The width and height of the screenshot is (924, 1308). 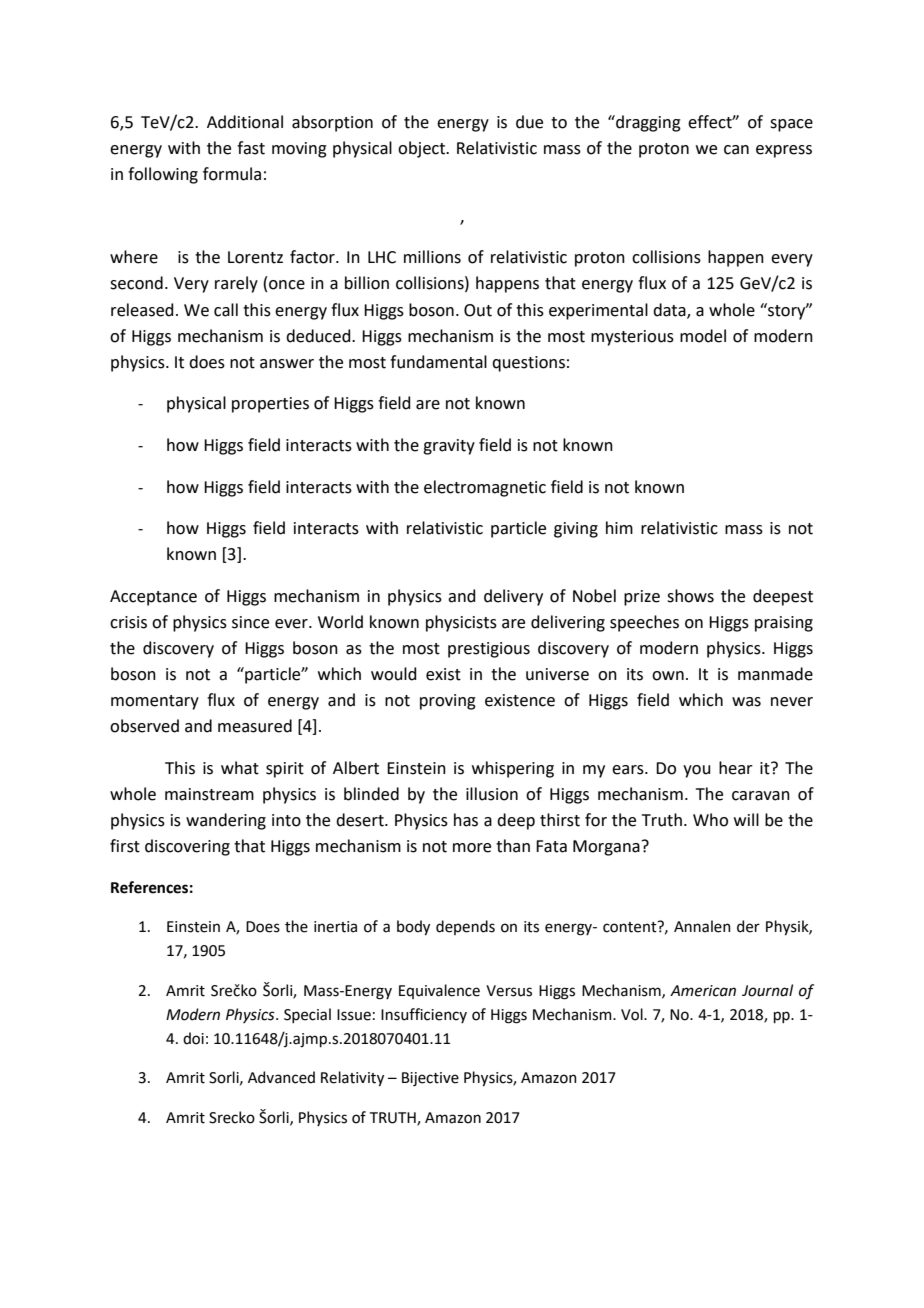 What do you see at coordinates (784, 151) in the screenshot?
I see `express` at bounding box center [784, 151].
